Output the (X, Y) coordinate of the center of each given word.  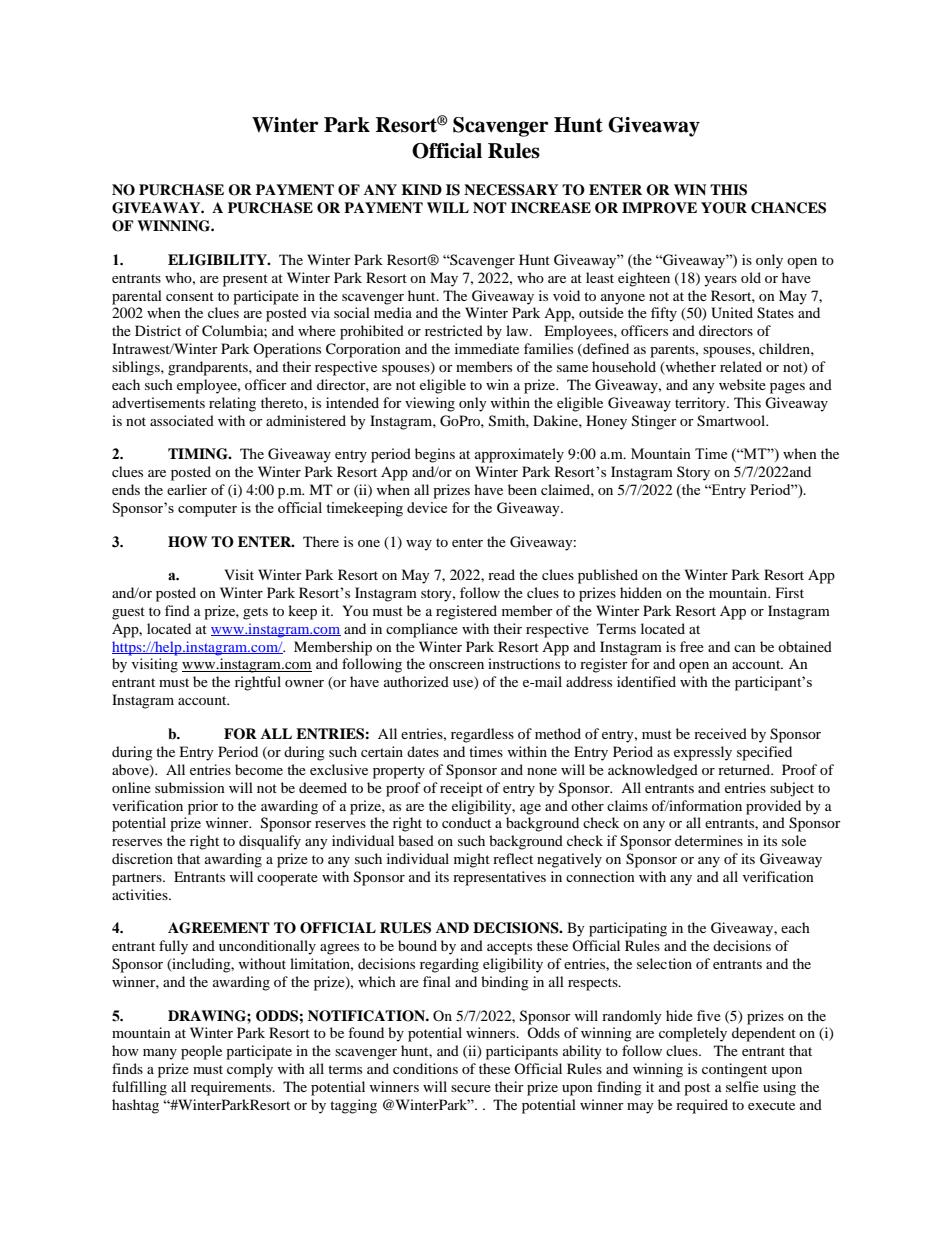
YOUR (724, 208)
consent (190, 296)
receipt (461, 789)
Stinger (654, 422)
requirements (232, 1088)
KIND (422, 189)
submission (190, 787)
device (427, 507)
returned (745, 769)
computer (207, 510)
